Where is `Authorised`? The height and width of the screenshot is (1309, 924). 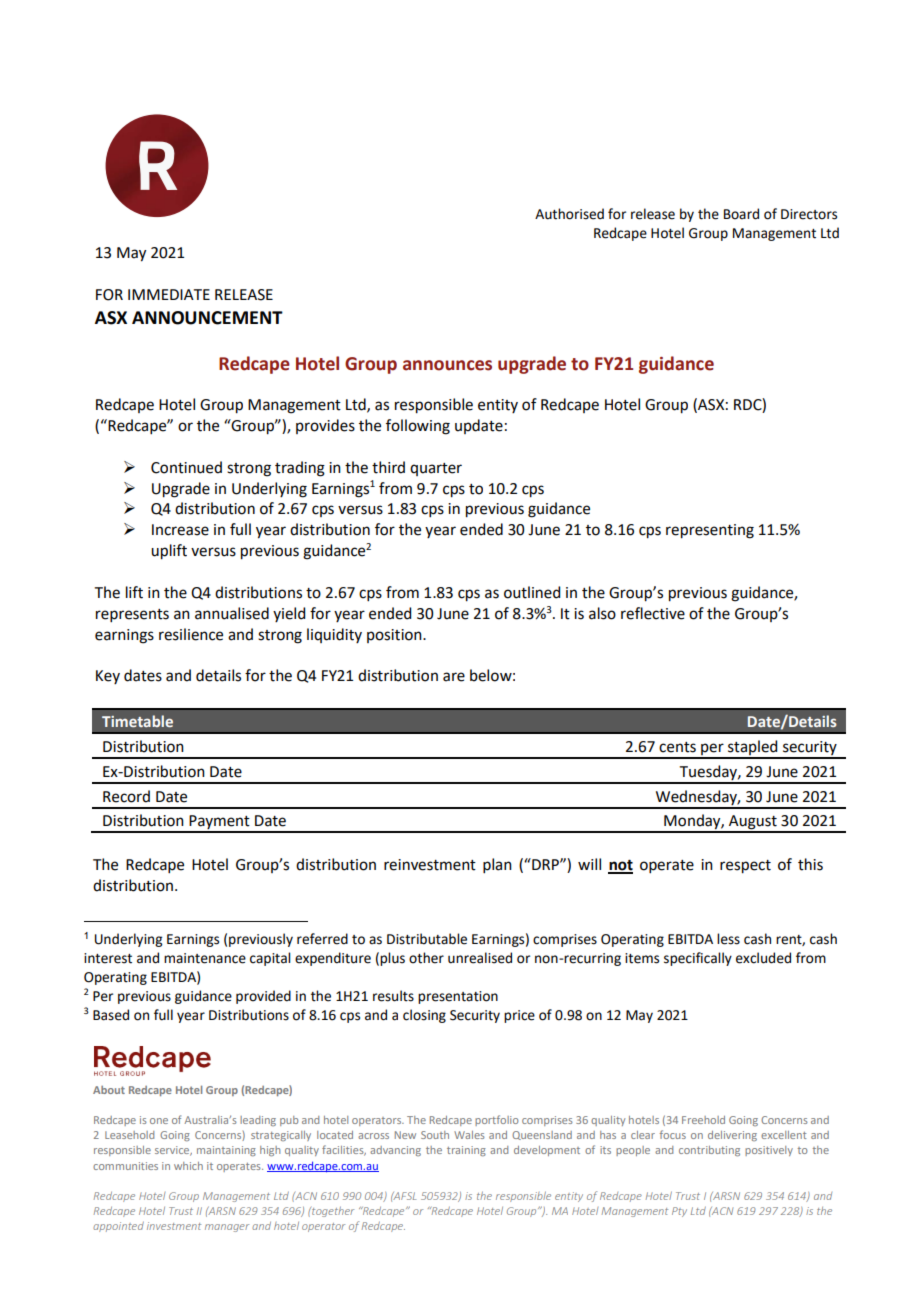
Authorised is located at coordinates (569, 214).
